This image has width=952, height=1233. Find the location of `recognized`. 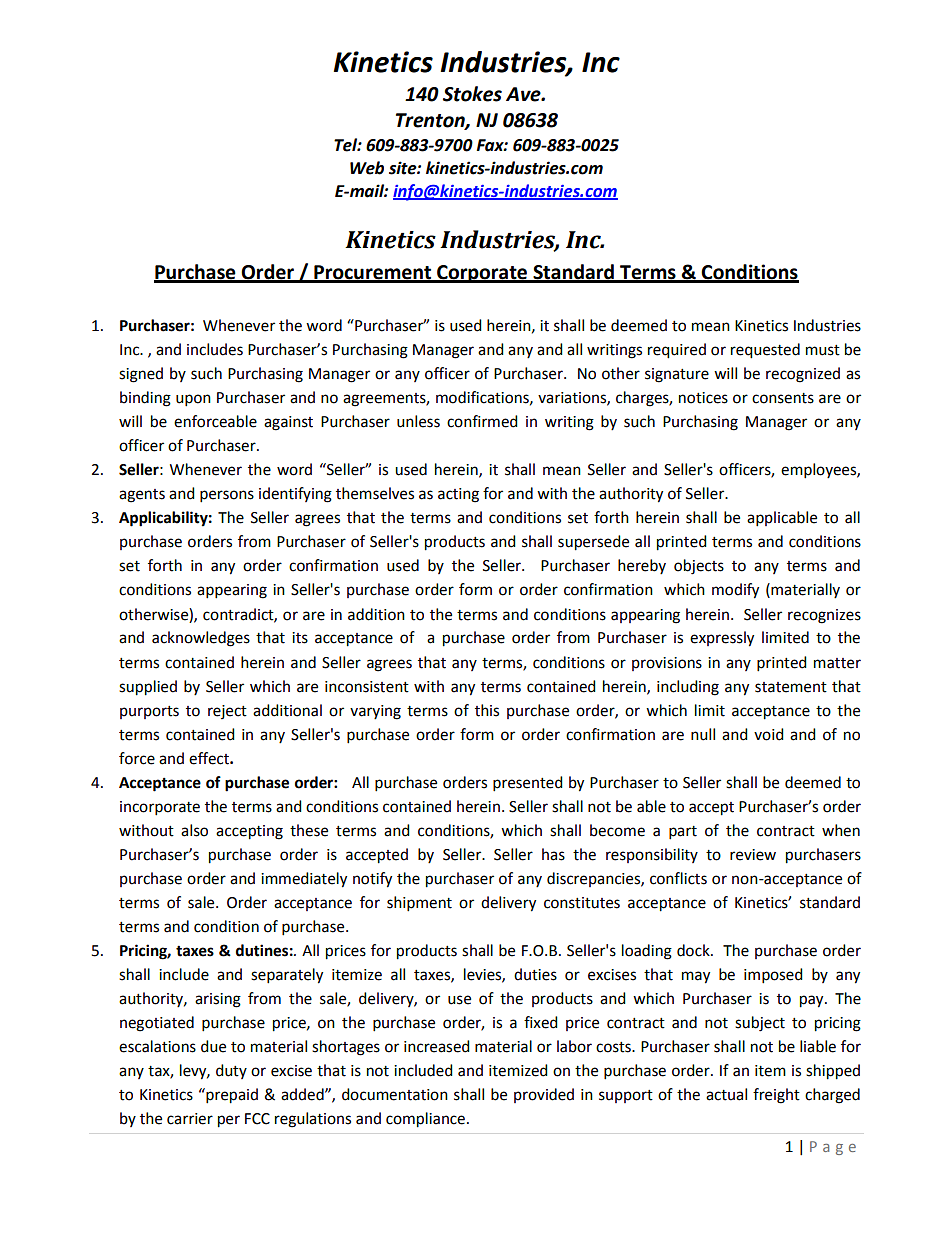

recognized is located at coordinates (803, 375).
